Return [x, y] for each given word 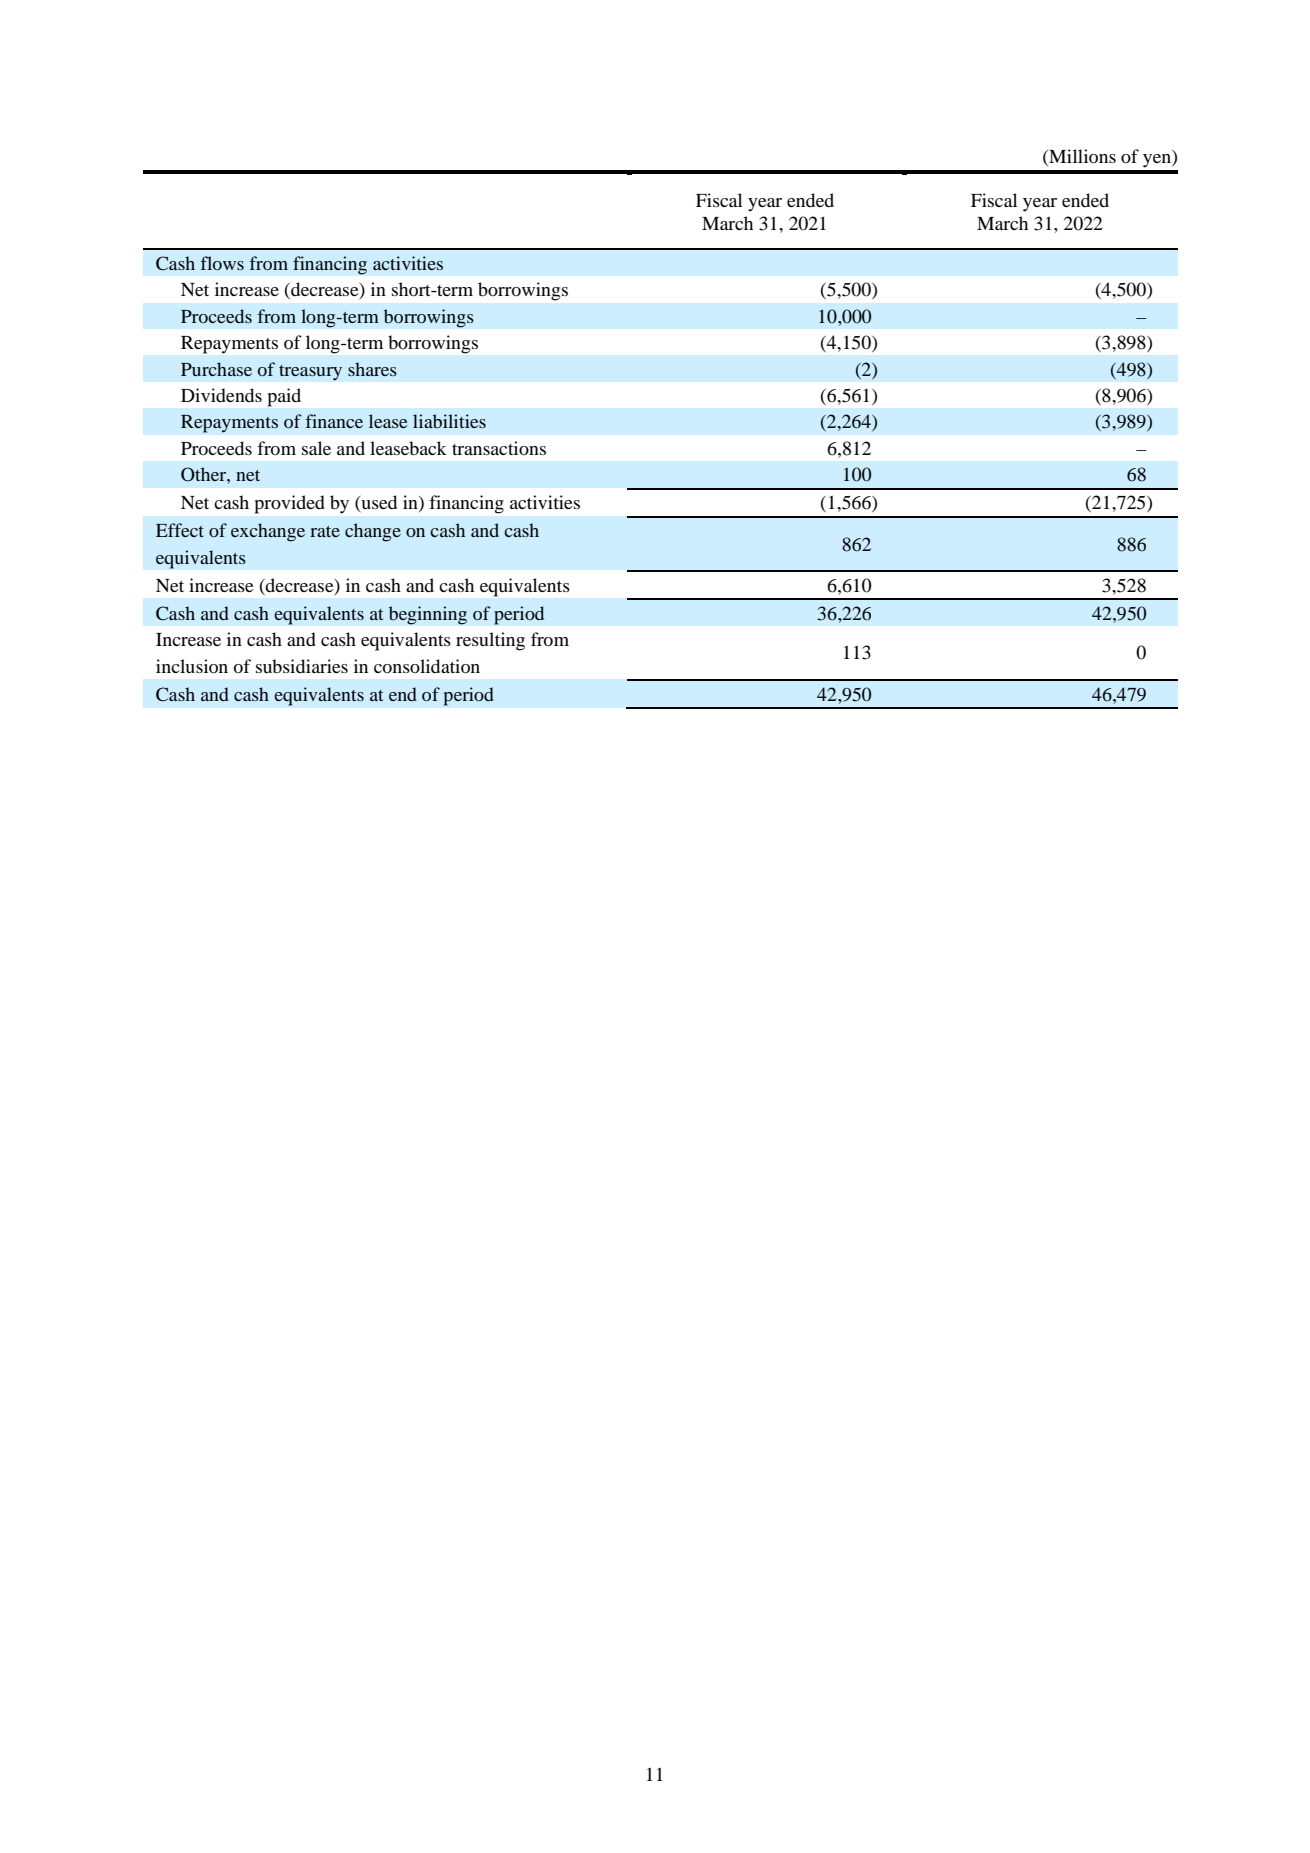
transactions [499, 448]
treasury [310, 373]
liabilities [449, 421]
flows [222, 263]
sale [316, 448]
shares [372, 369]
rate [325, 531]
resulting [490, 641]
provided [290, 504]
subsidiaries [302, 666]
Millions [1081, 157]
